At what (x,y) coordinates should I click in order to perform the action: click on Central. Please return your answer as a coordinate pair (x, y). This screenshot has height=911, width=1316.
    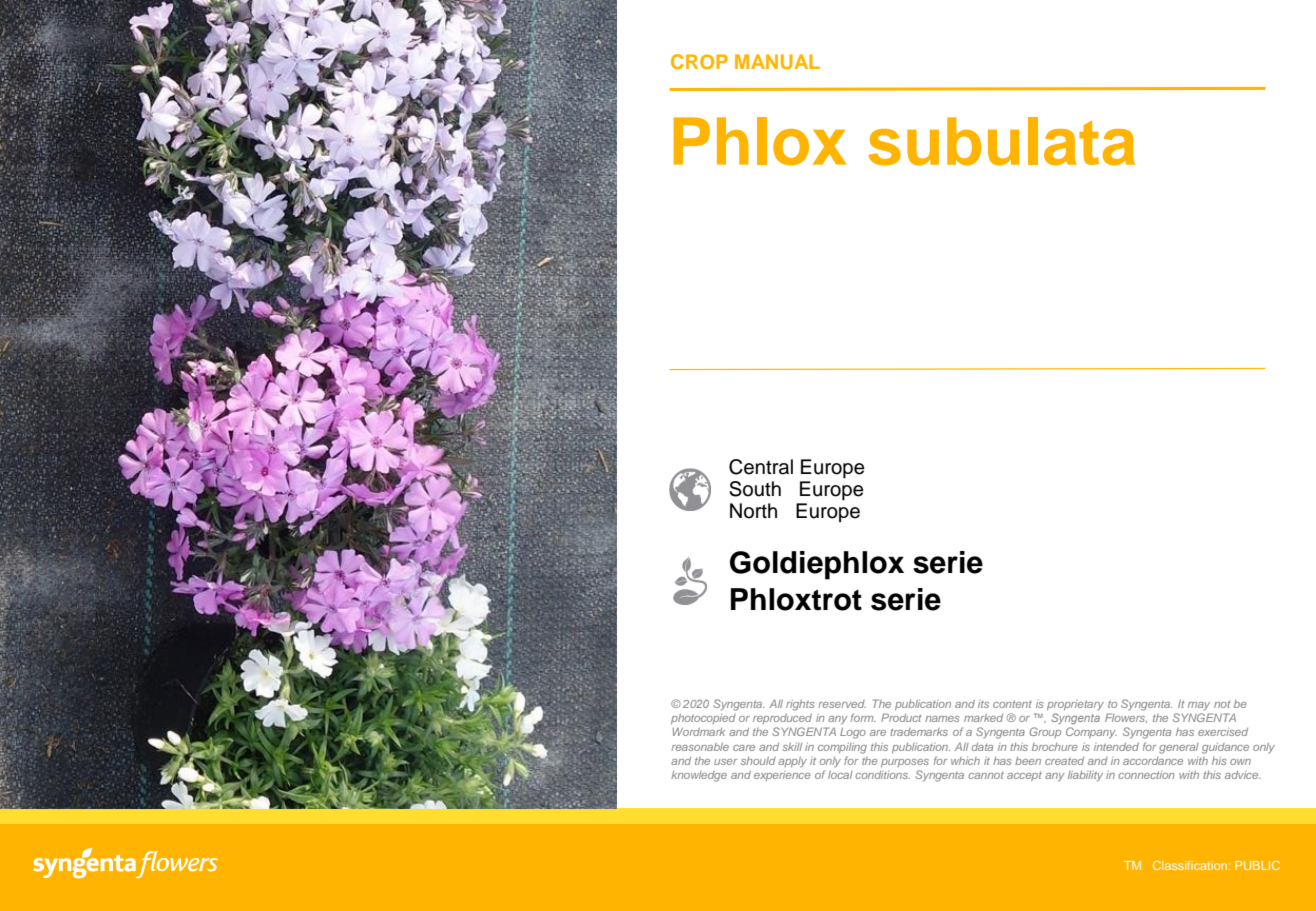
    Looking at the image, I should click on (761, 467).
